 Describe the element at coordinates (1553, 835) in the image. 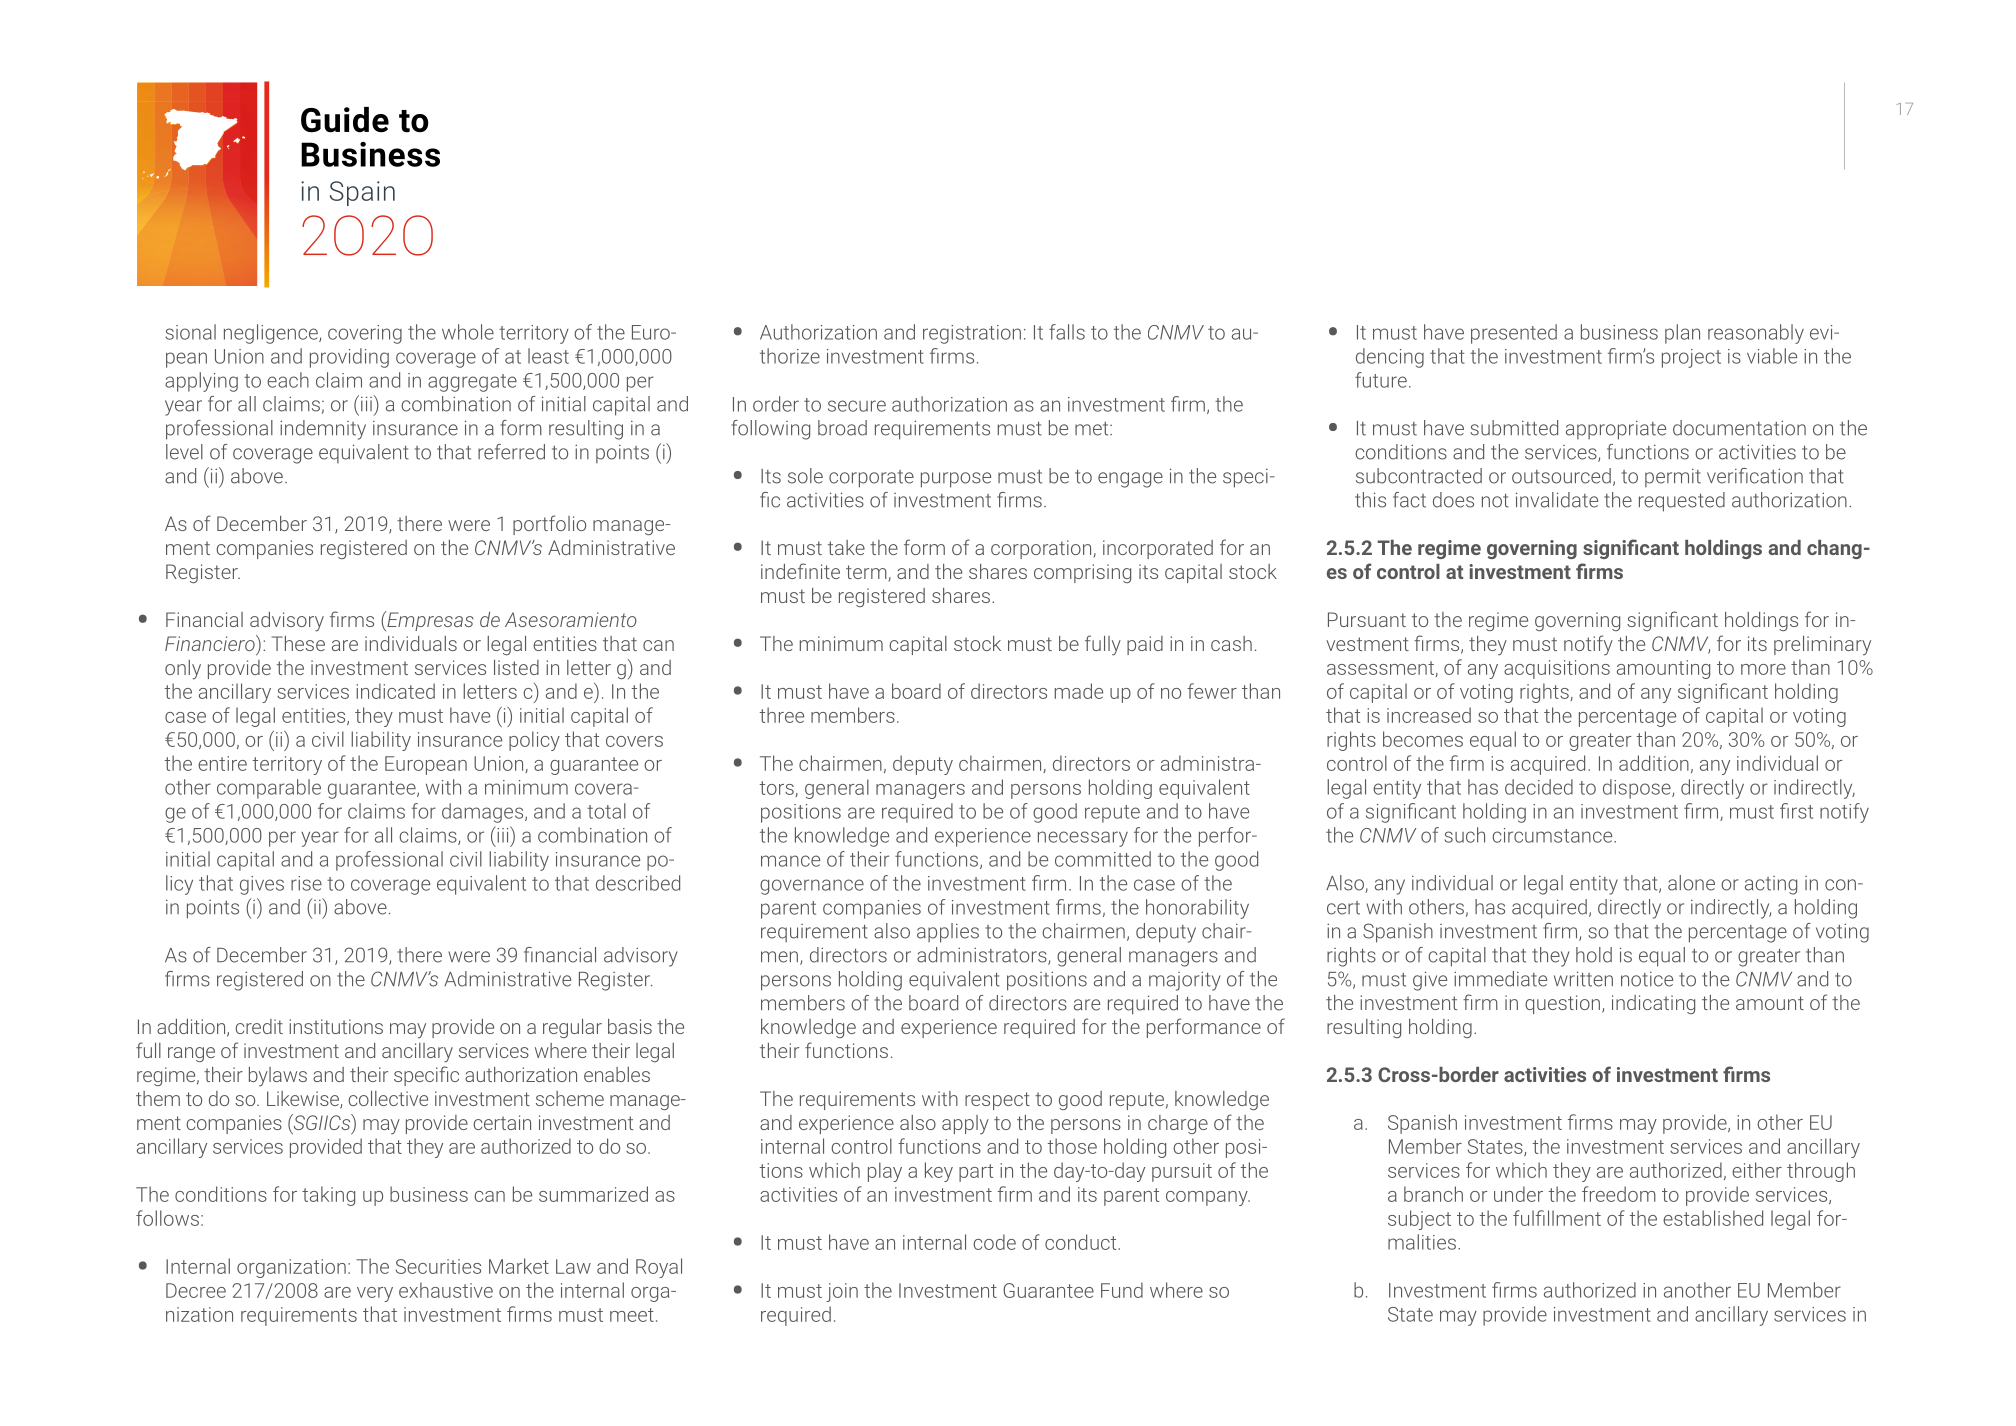

I see `circumstance` at that location.
